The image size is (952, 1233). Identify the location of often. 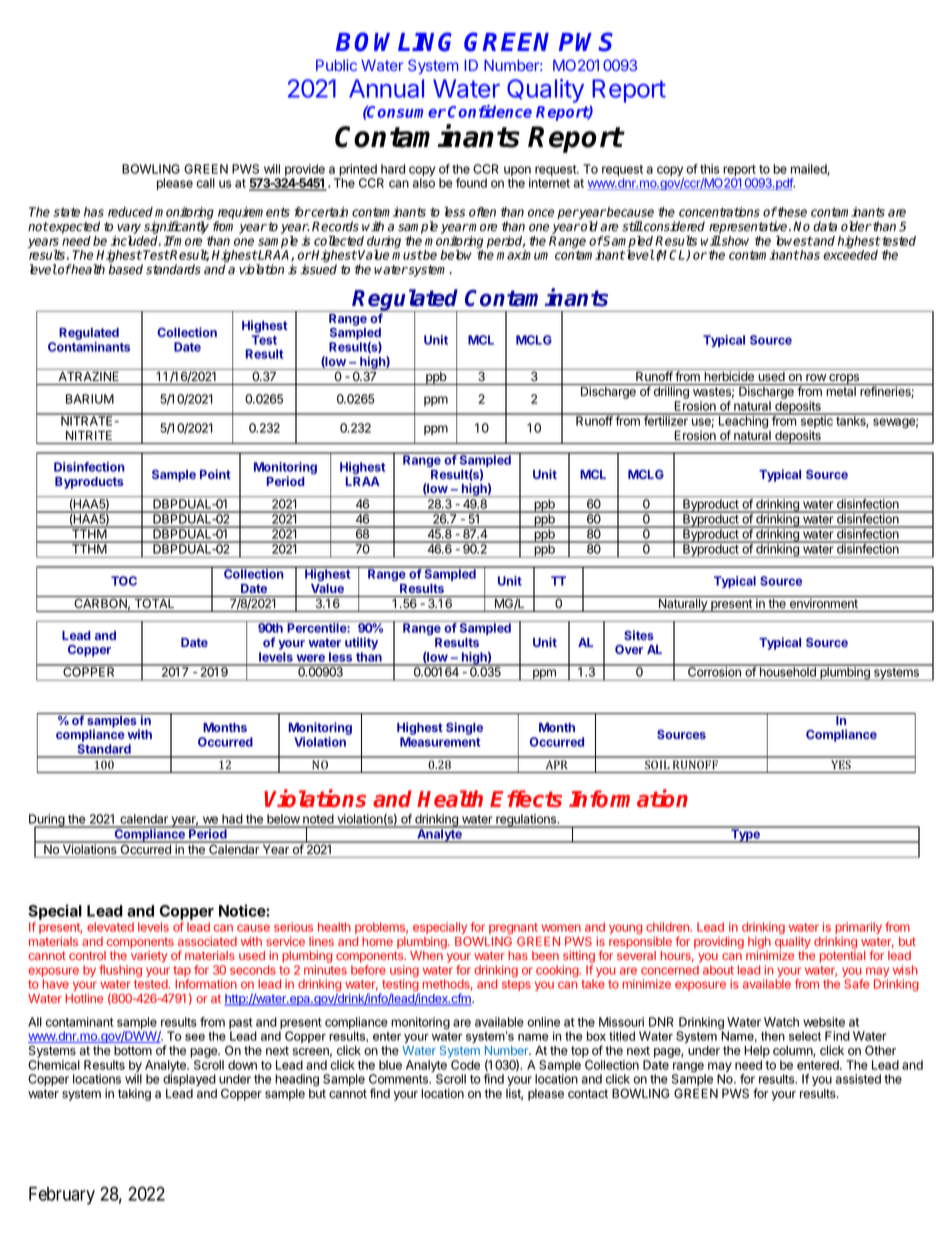
(482, 212).
